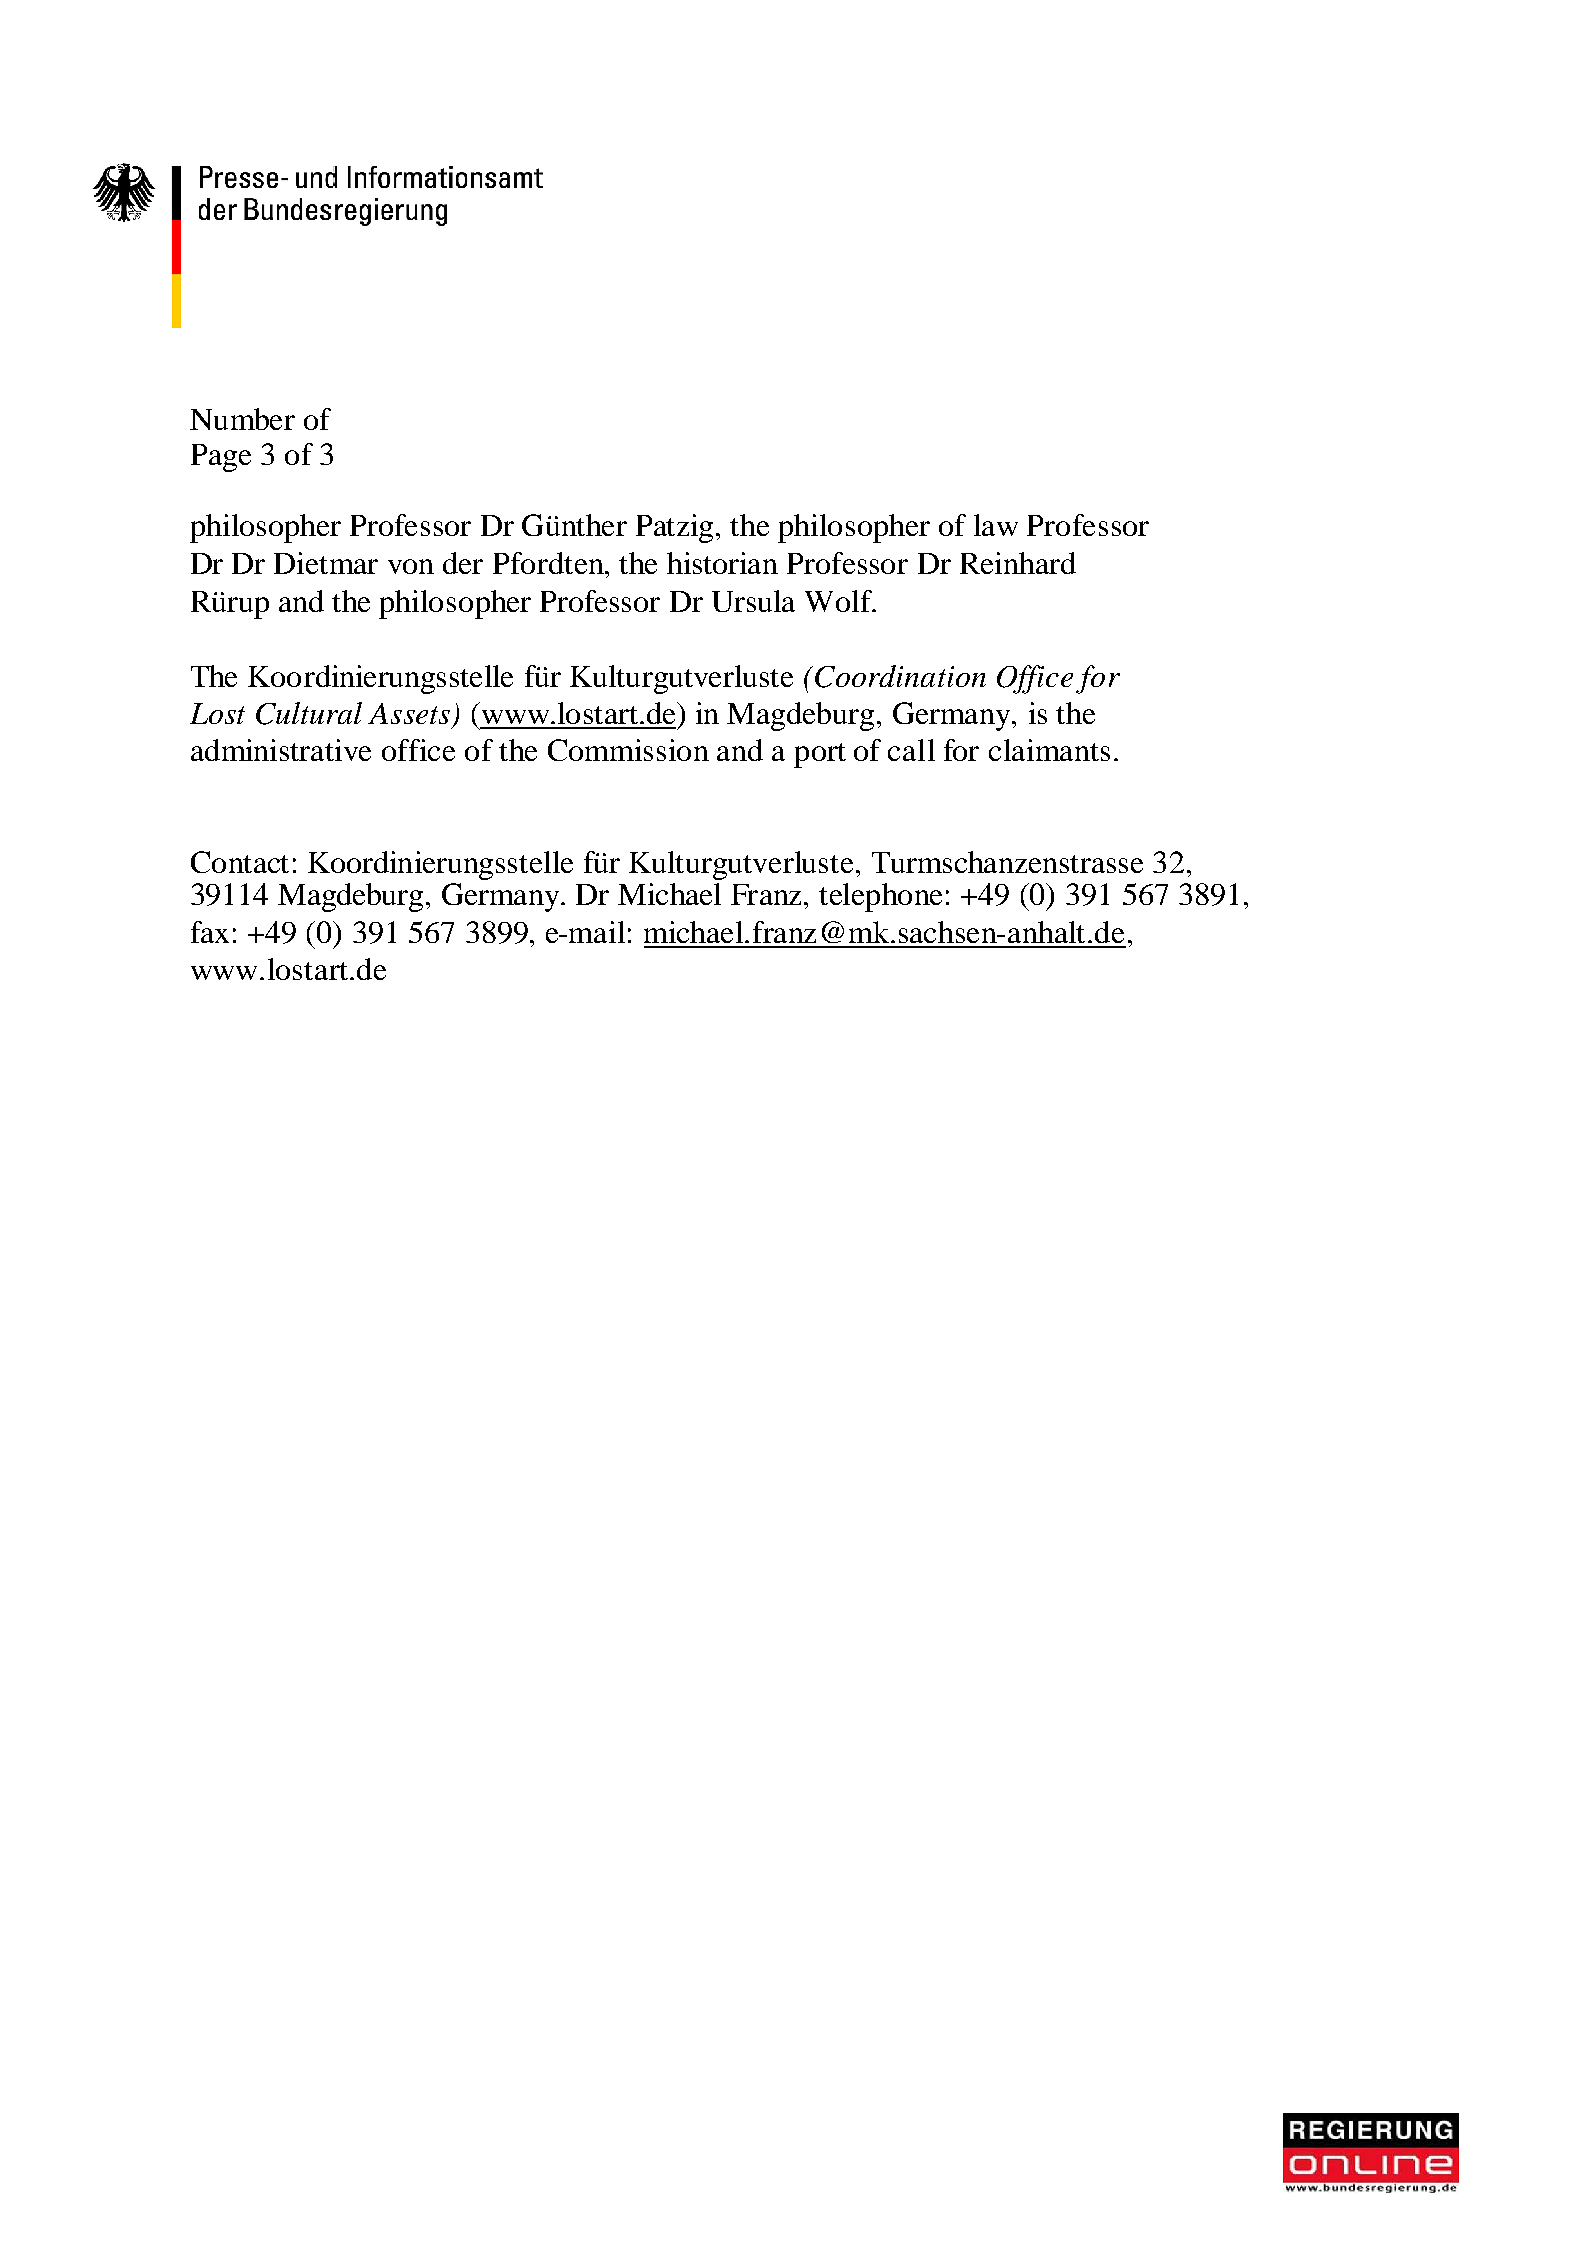 The width and height of the image is (1595, 2256). Describe the element at coordinates (996, 525) in the image. I see `law` at that location.
